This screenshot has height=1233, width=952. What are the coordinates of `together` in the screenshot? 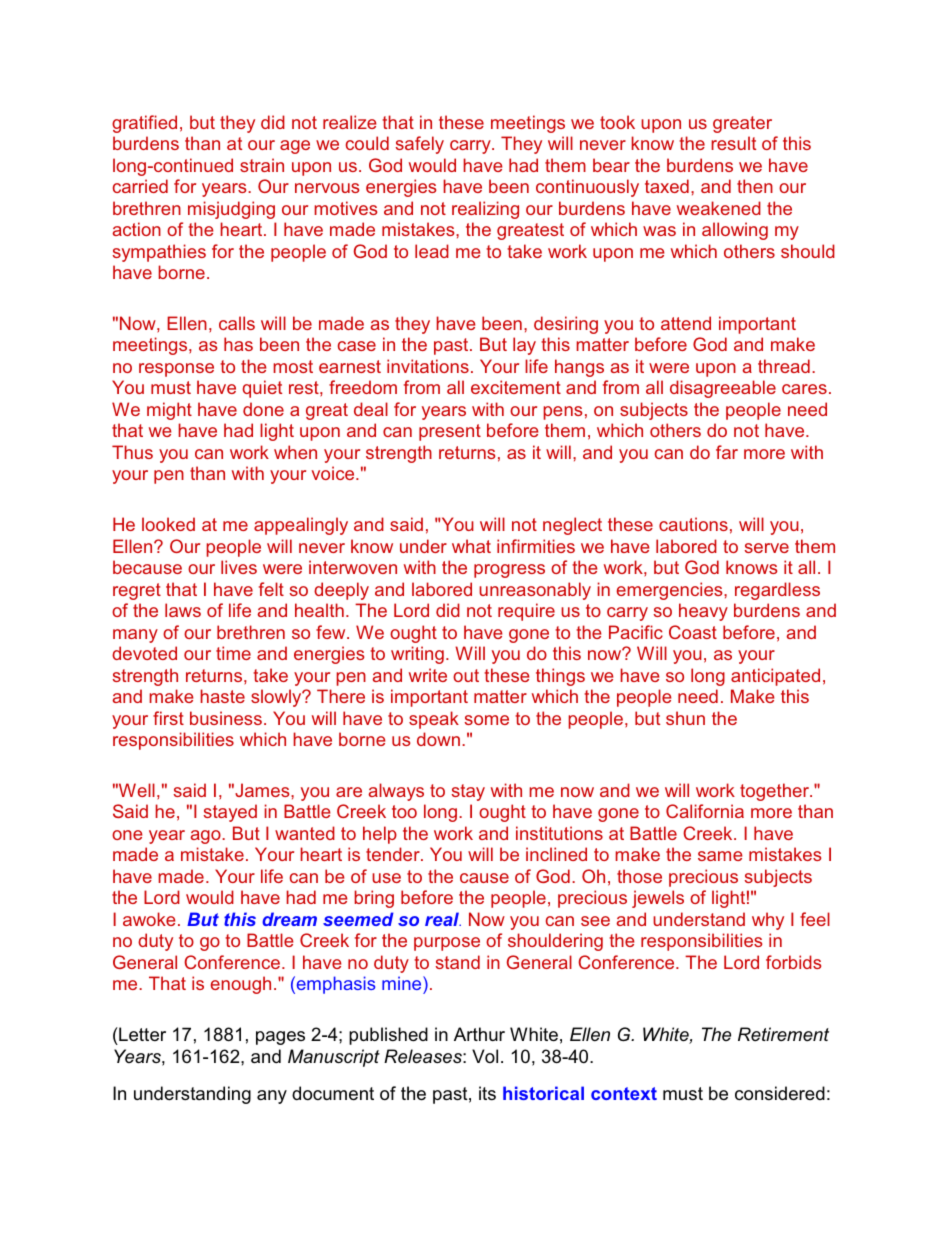 It's located at (775, 792).
